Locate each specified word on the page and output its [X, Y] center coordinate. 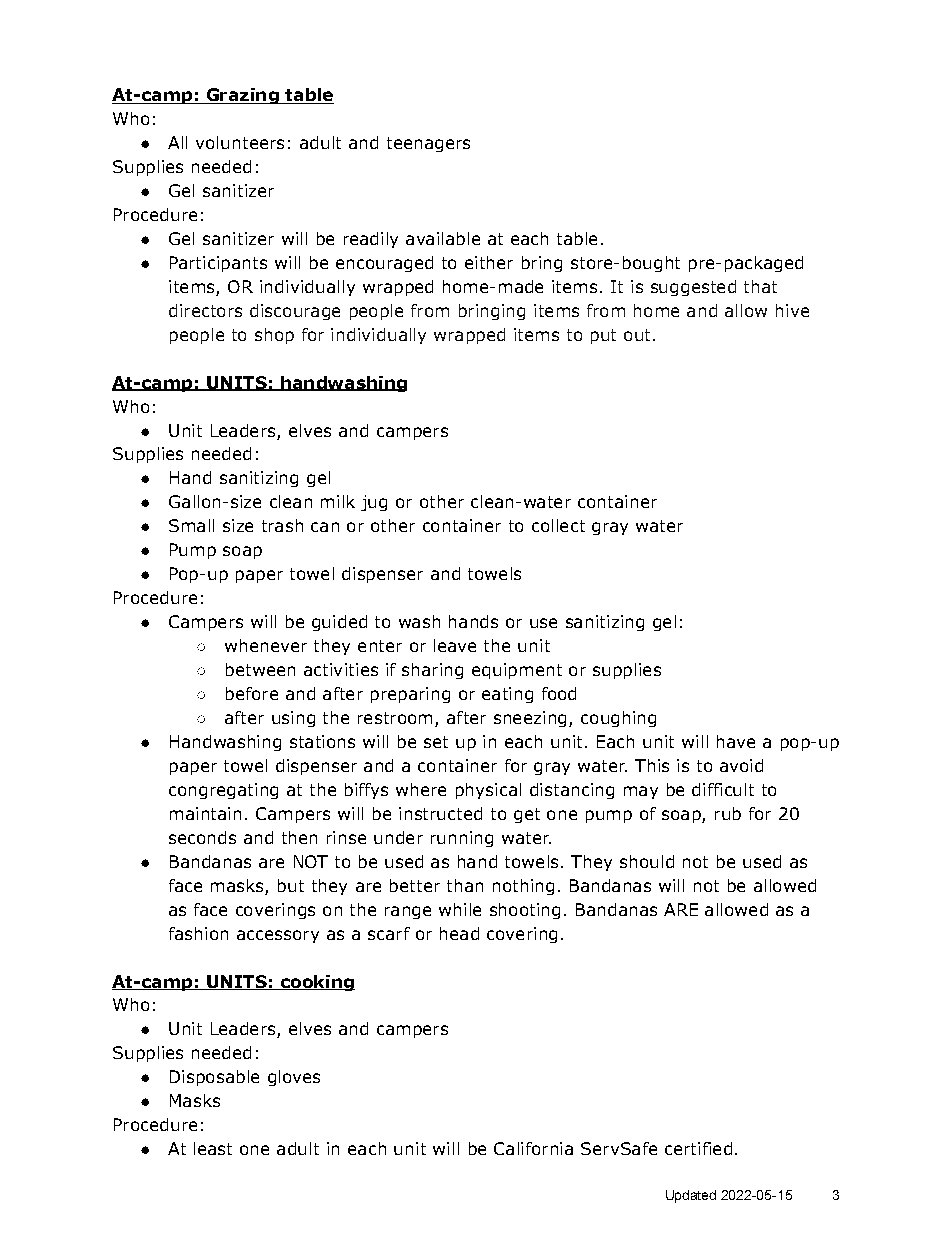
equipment [517, 671]
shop [274, 336]
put [603, 336]
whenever [266, 645]
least [213, 1148]
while [460, 909]
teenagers [428, 144]
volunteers [240, 142]
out [637, 335]
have [736, 741]
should [647, 861]
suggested [693, 288]
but [291, 885]
